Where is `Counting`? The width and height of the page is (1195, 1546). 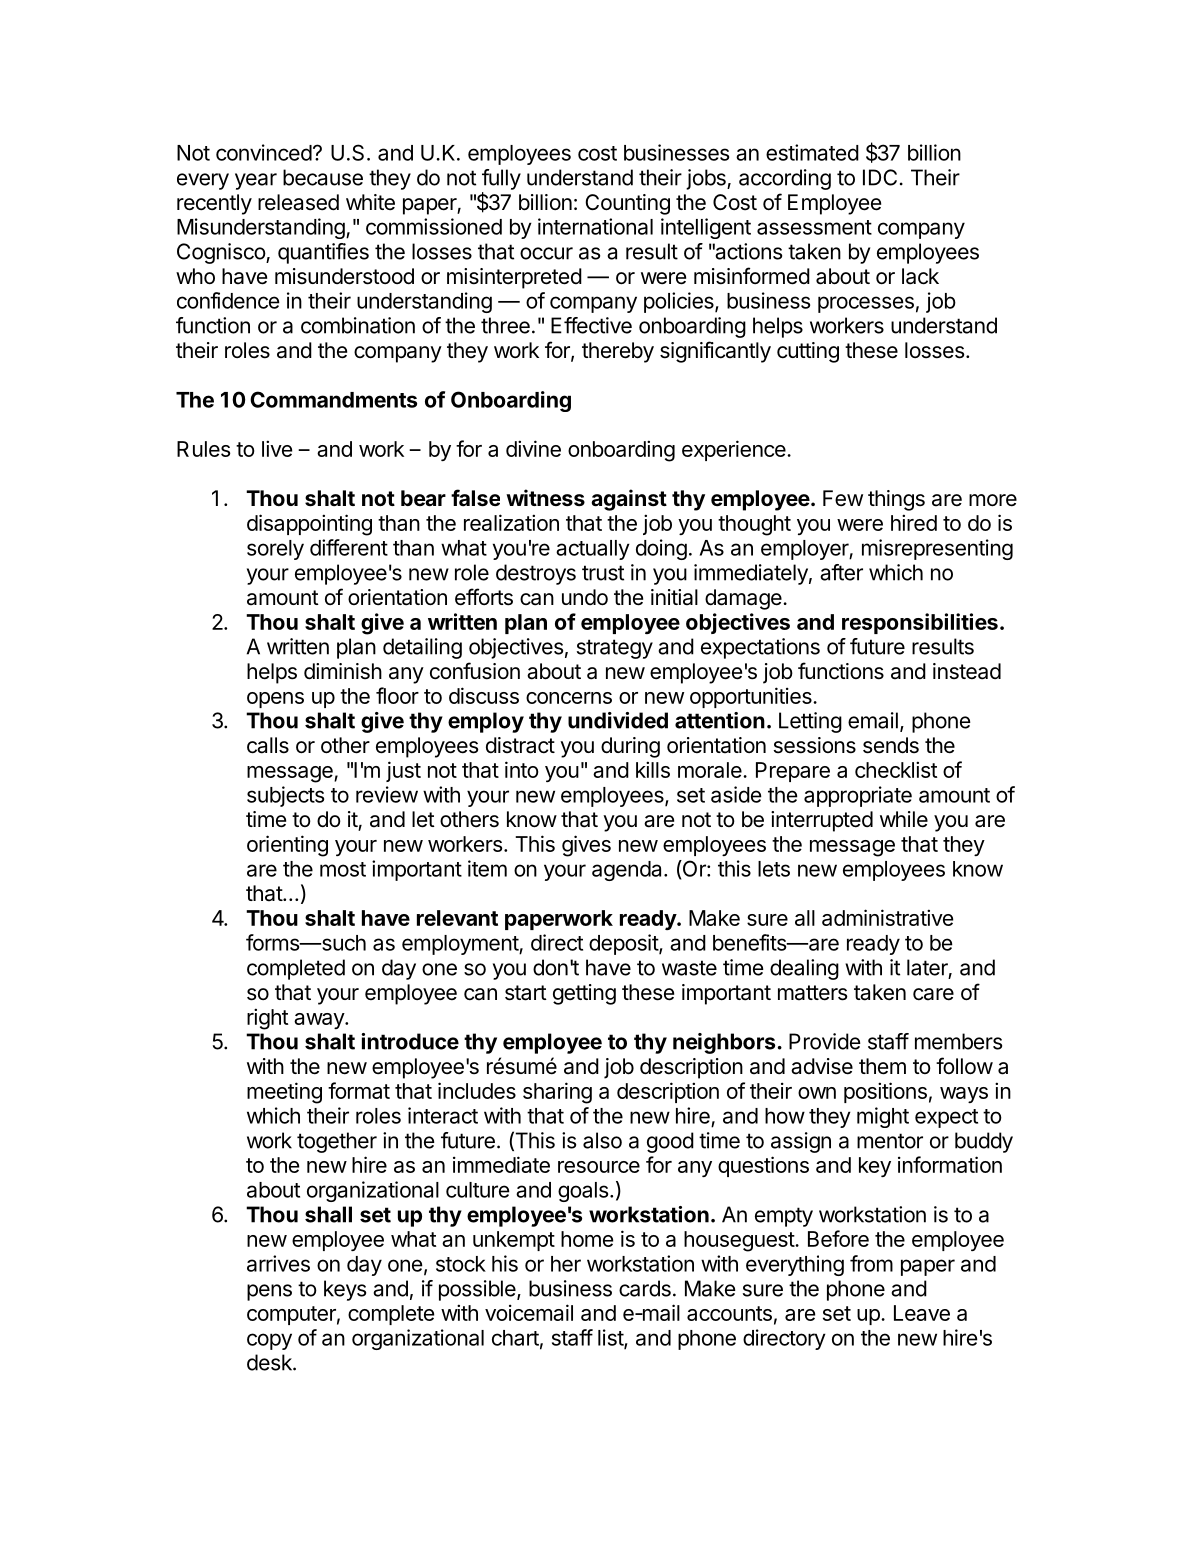
Counting is located at coordinates (627, 204).
